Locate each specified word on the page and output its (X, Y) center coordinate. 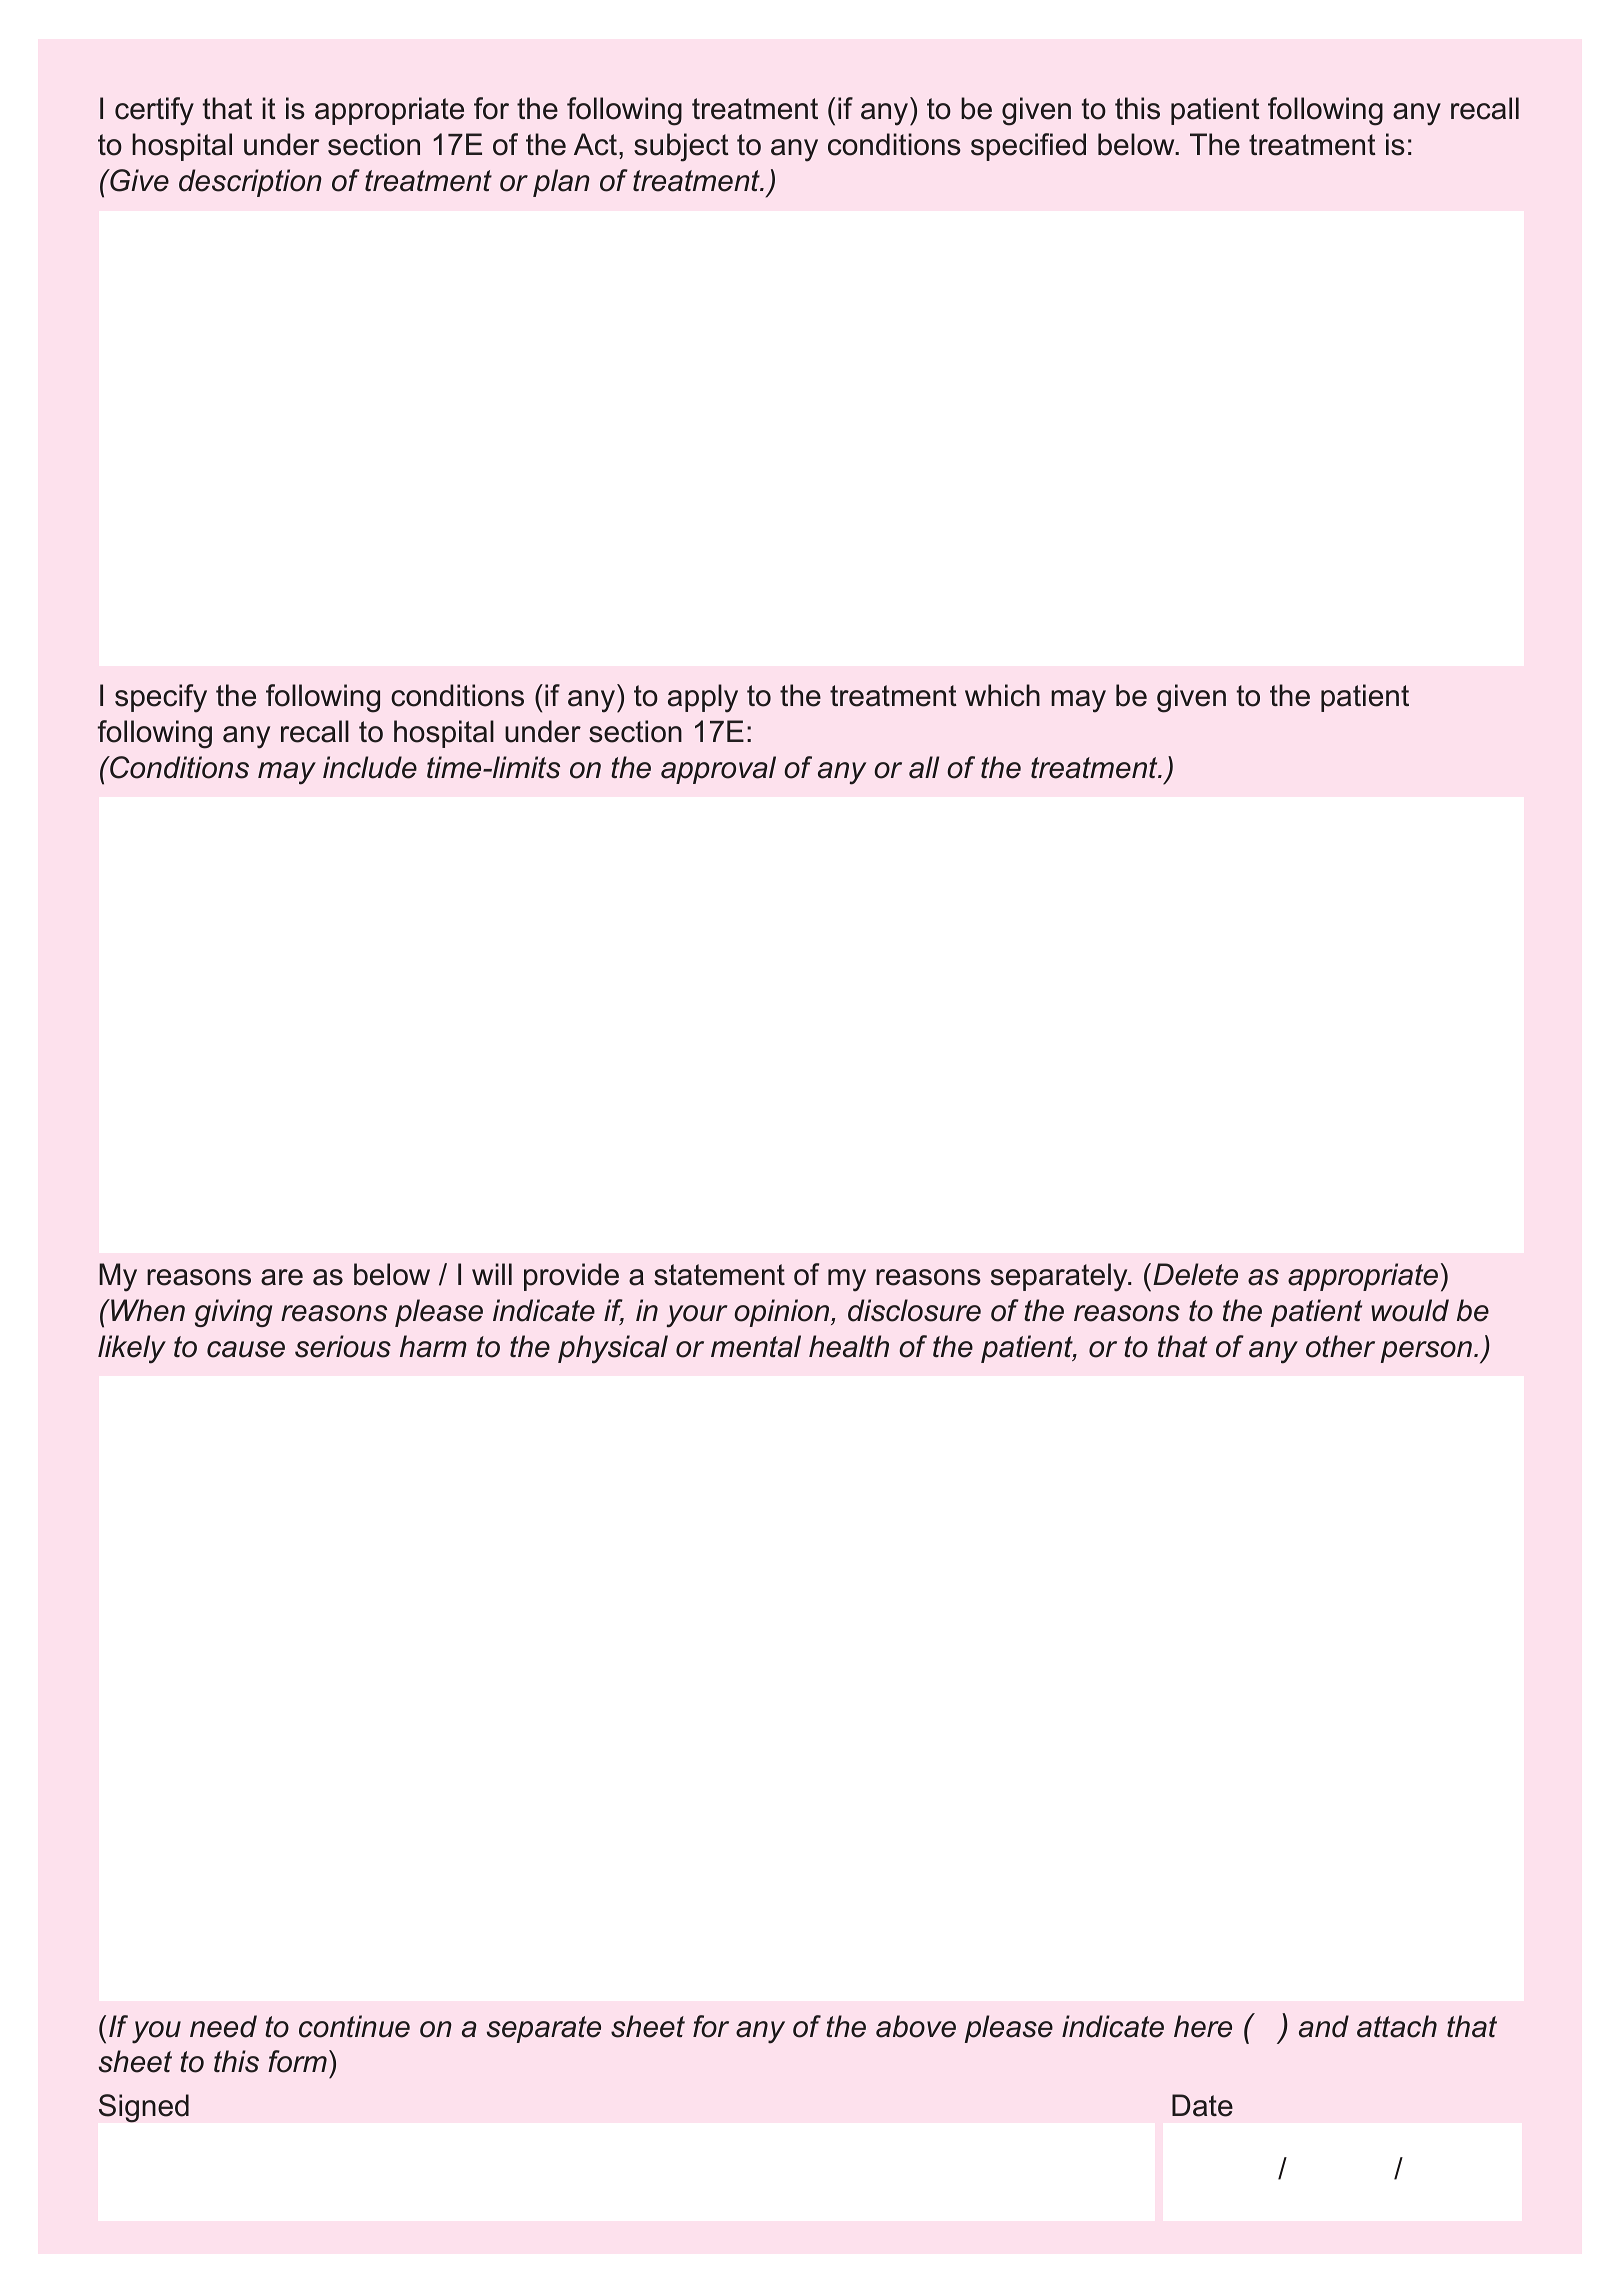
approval (718, 770)
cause (246, 1349)
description (250, 183)
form (297, 2061)
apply (703, 698)
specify (161, 698)
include (370, 767)
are (282, 1277)
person (1426, 1352)
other (1340, 1346)
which (1002, 695)
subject (681, 147)
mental (756, 1346)
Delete (1195, 1274)
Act (595, 144)
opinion (783, 1313)
